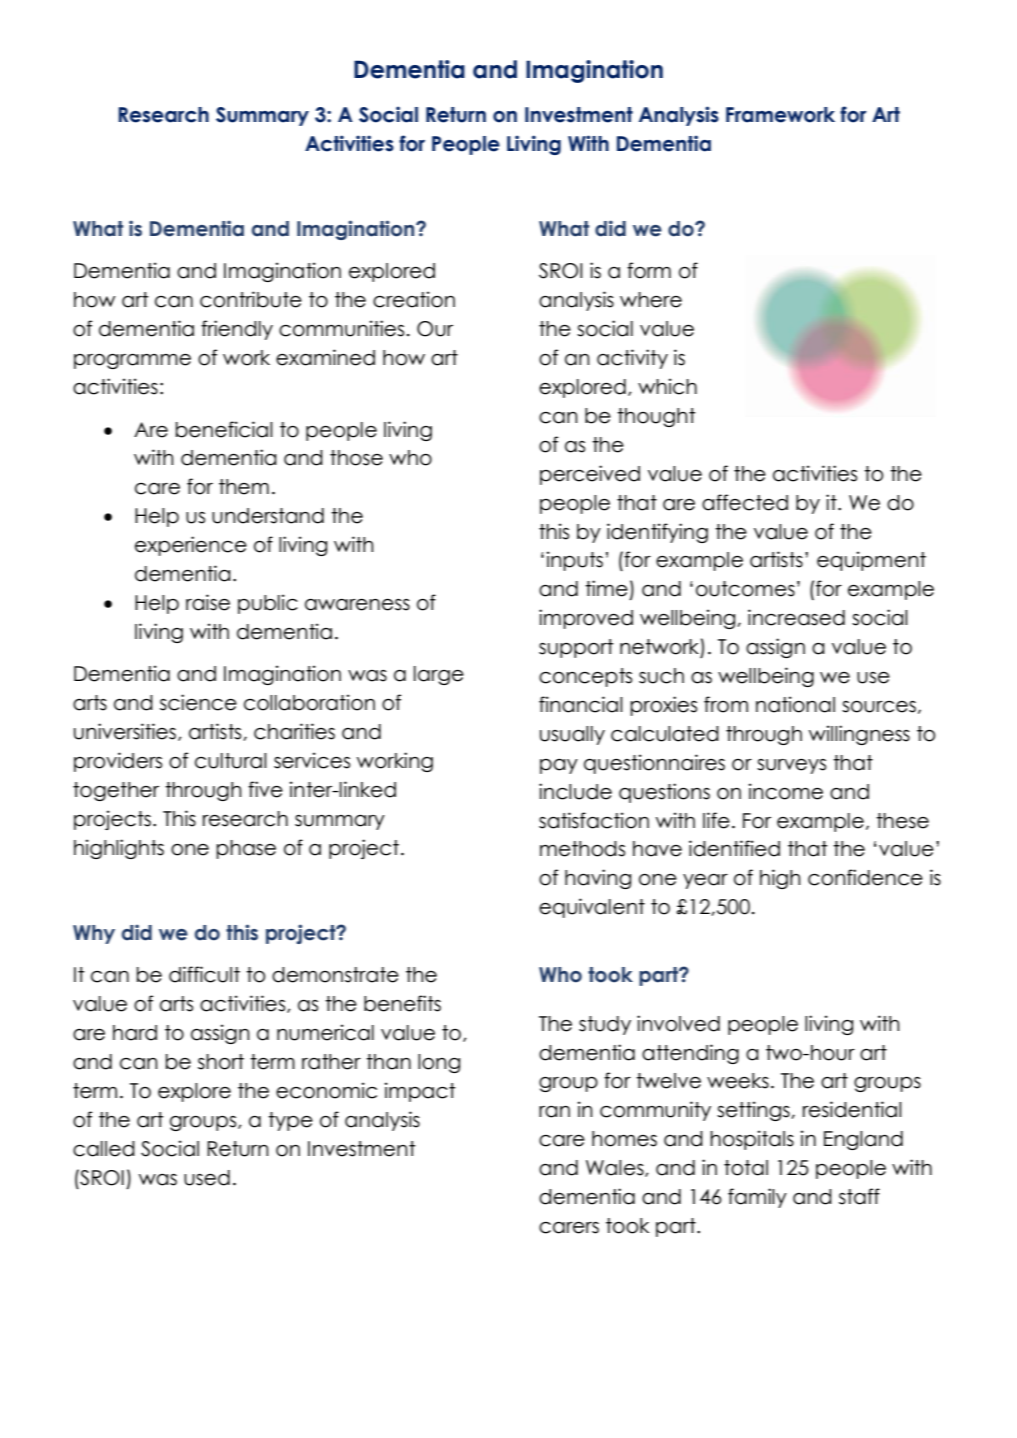 This screenshot has width=1017, height=1438. What do you see at coordinates (208, 602) in the screenshot?
I see `raise` at bounding box center [208, 602].
